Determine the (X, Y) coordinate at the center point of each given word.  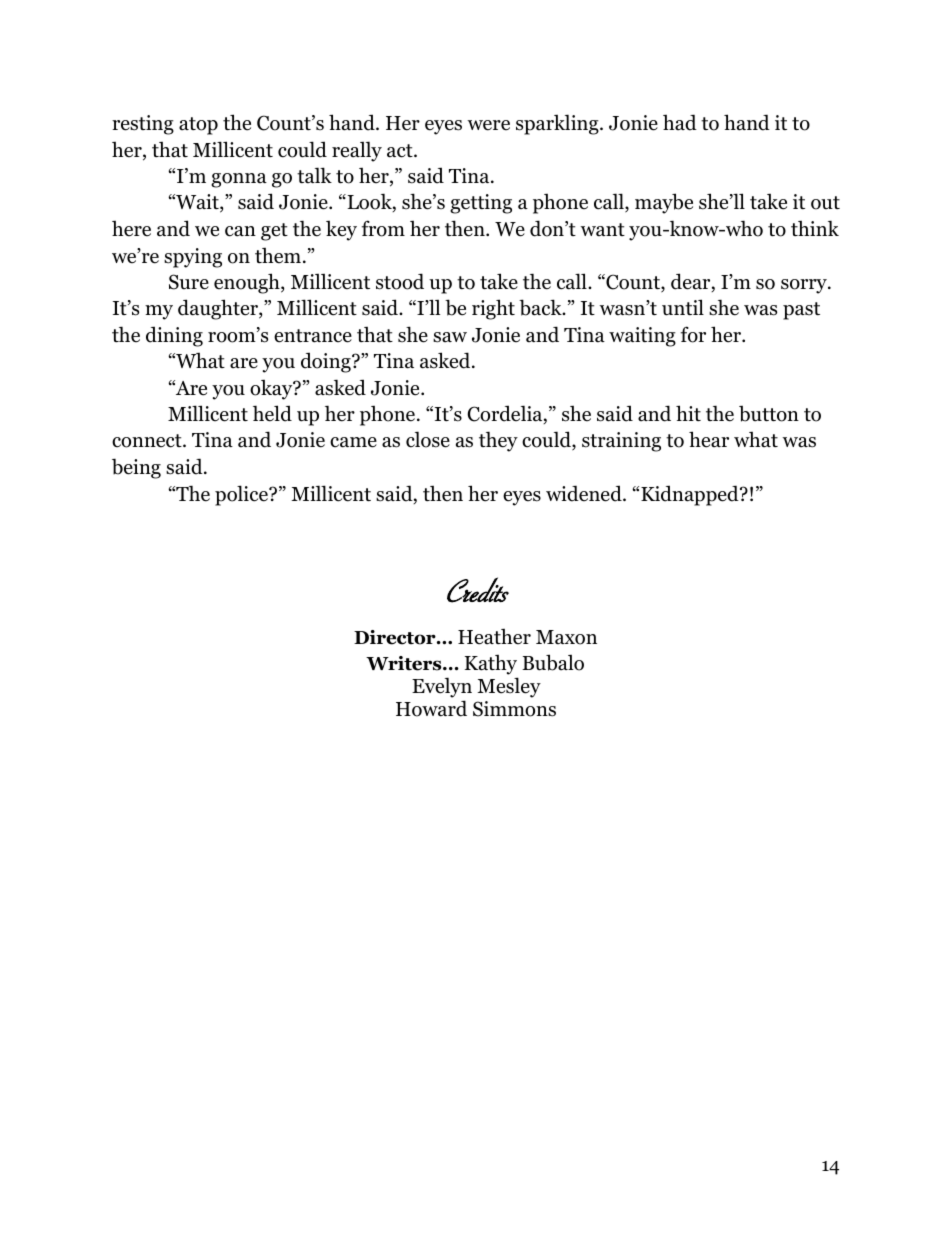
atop (198, 126)
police (242, 495)
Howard (431, 708)
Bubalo (553, 662)
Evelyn (442, 687)
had (680, 122)
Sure (189, 282)
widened (585, 493)
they (498, 441)
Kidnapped (691, 495)
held (272, 413)
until (683, 307)
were (488, 125)
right (493, 309)
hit (688, 413)
